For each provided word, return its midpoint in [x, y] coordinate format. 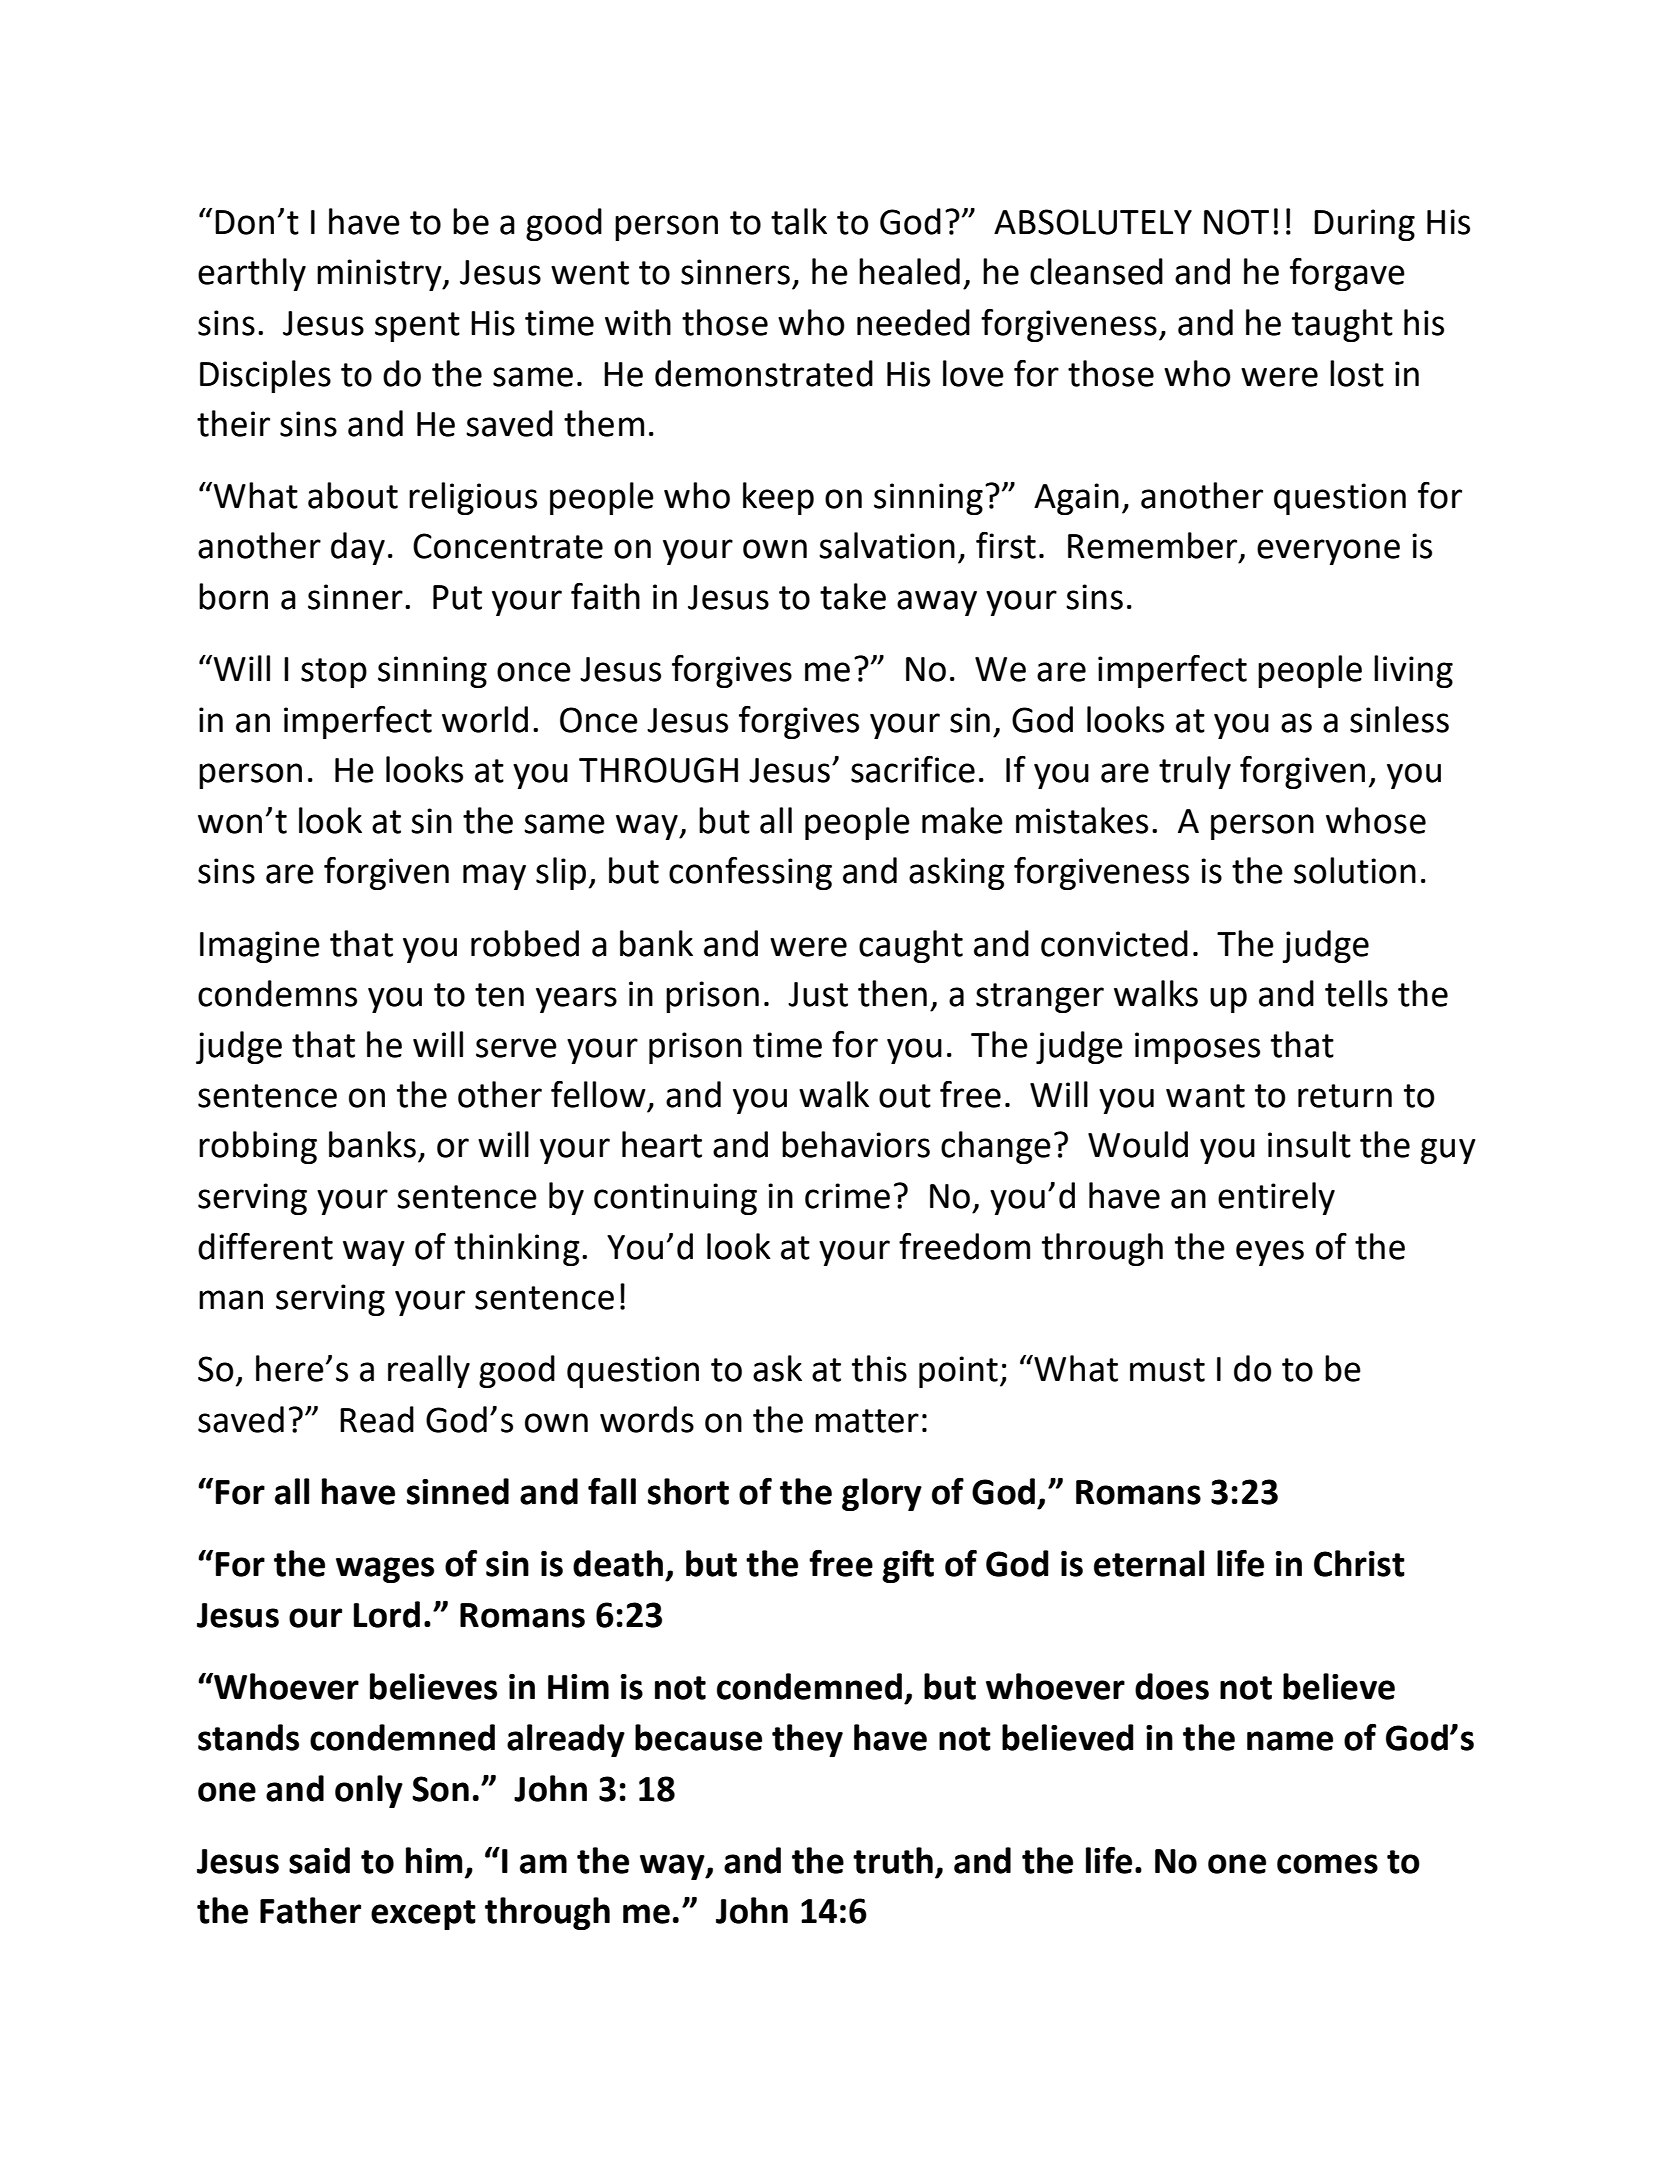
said [319, 1860]
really [429, 1371]
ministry [380, 275]
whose [1376, 820]
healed [909, 271]
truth [893, 1860]
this [879, 1368]
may [494, 877]
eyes [1270, 1253]
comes [1327, 1864]
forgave [1347, 274]
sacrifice [913, 769]
